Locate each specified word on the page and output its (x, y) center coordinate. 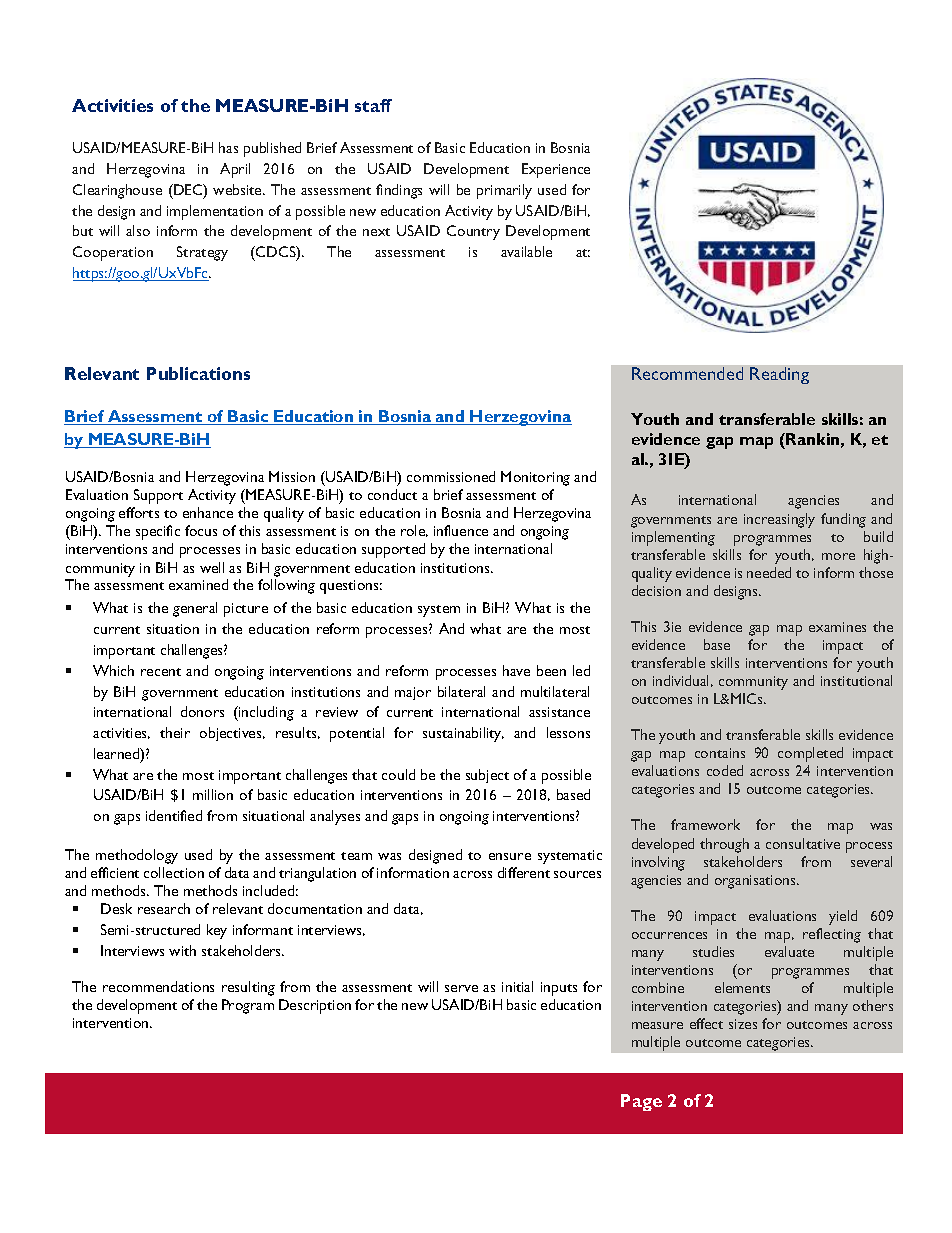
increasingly (779, 520)
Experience (556, 170)
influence (461, 530)
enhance (208, 512)
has (228, 147)
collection (174, 872)
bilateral (461, 691)
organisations (757, 882)
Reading (779, 375)
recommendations (158, 986)
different (524, 872)
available (526, 251)
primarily (504, 191)
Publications (198, 373)
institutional (856, 680)
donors (202, 711)
